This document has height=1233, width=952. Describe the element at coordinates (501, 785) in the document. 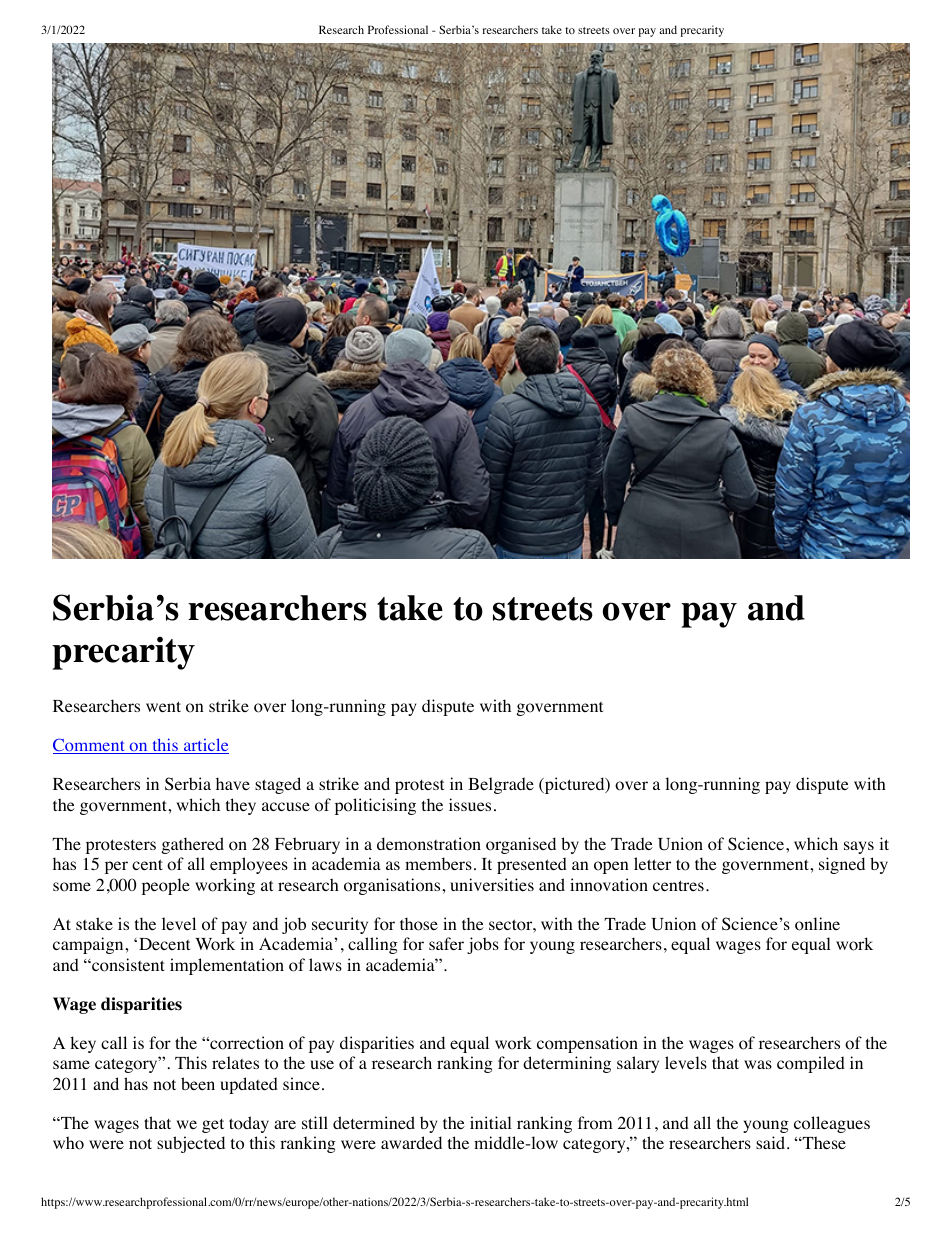

I see `Belgrade` at that location.
